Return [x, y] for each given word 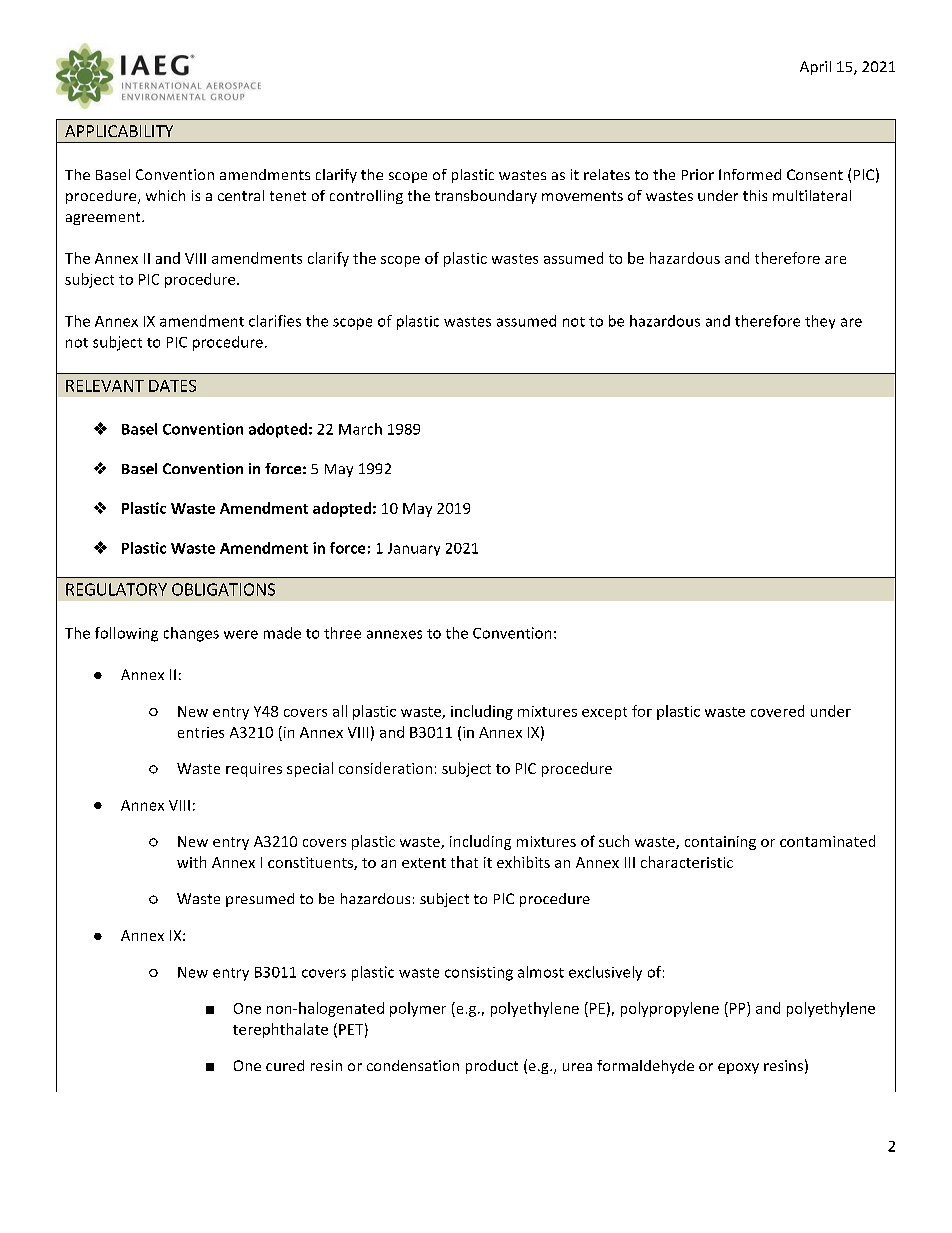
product [492, 1067]
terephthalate [280, 1030]
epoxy [738, 1068]
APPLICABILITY [119, 131]
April [815, 68]
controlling [366, 197]
